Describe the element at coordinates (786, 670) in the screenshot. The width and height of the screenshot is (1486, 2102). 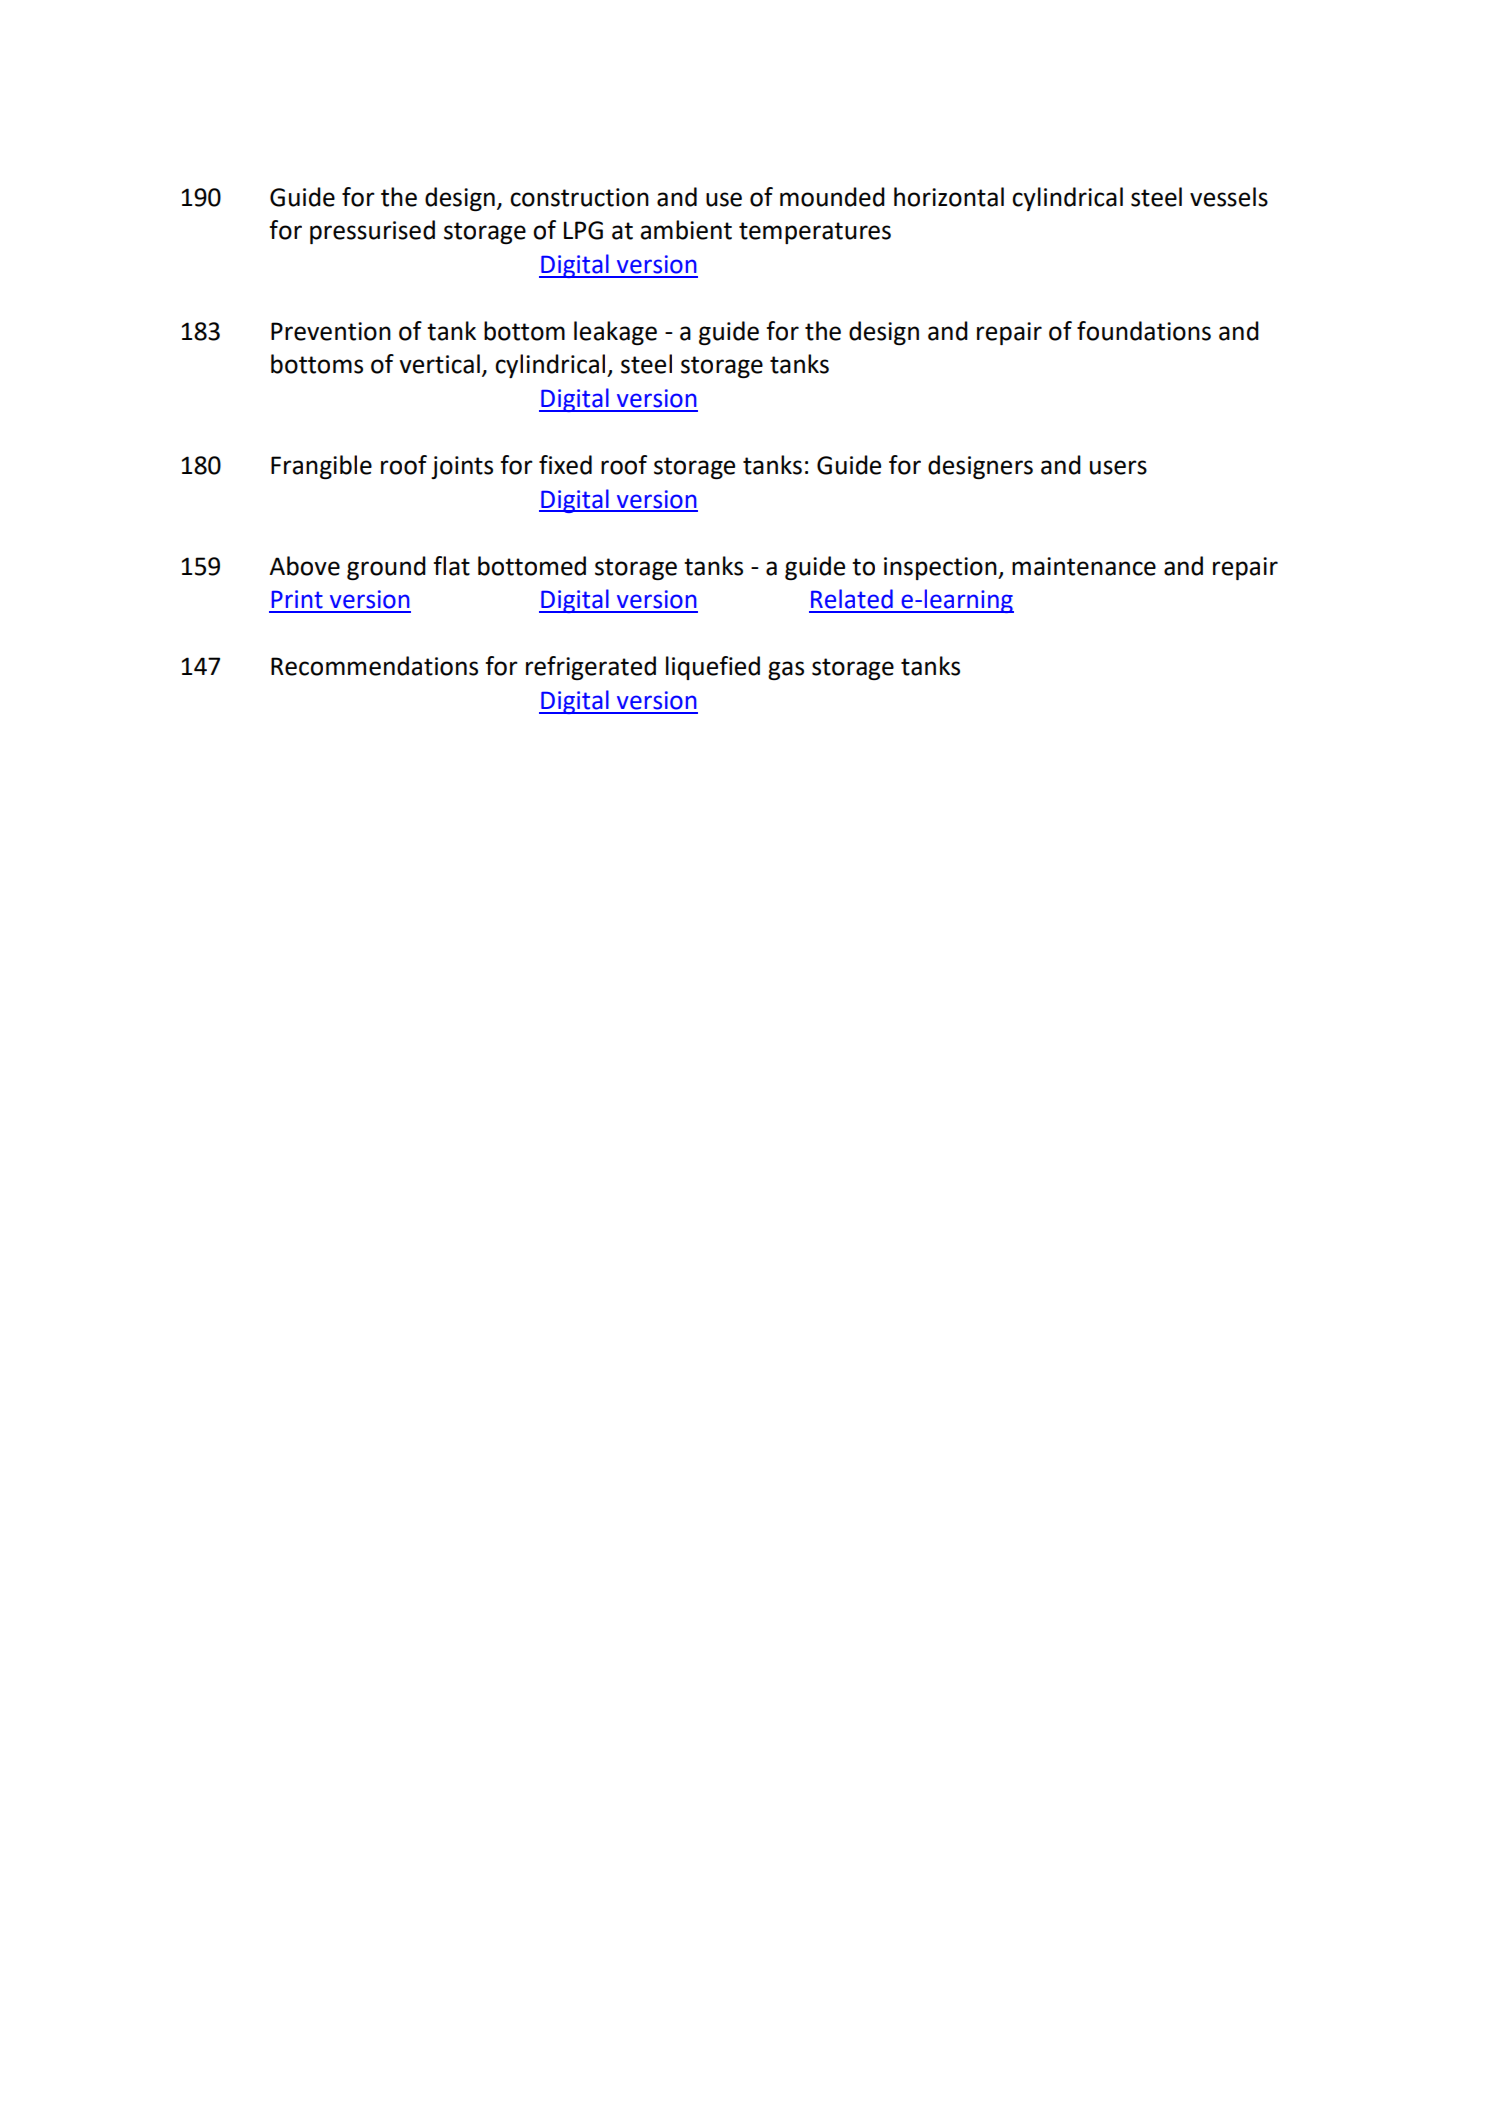
I see `gas` at that location.
